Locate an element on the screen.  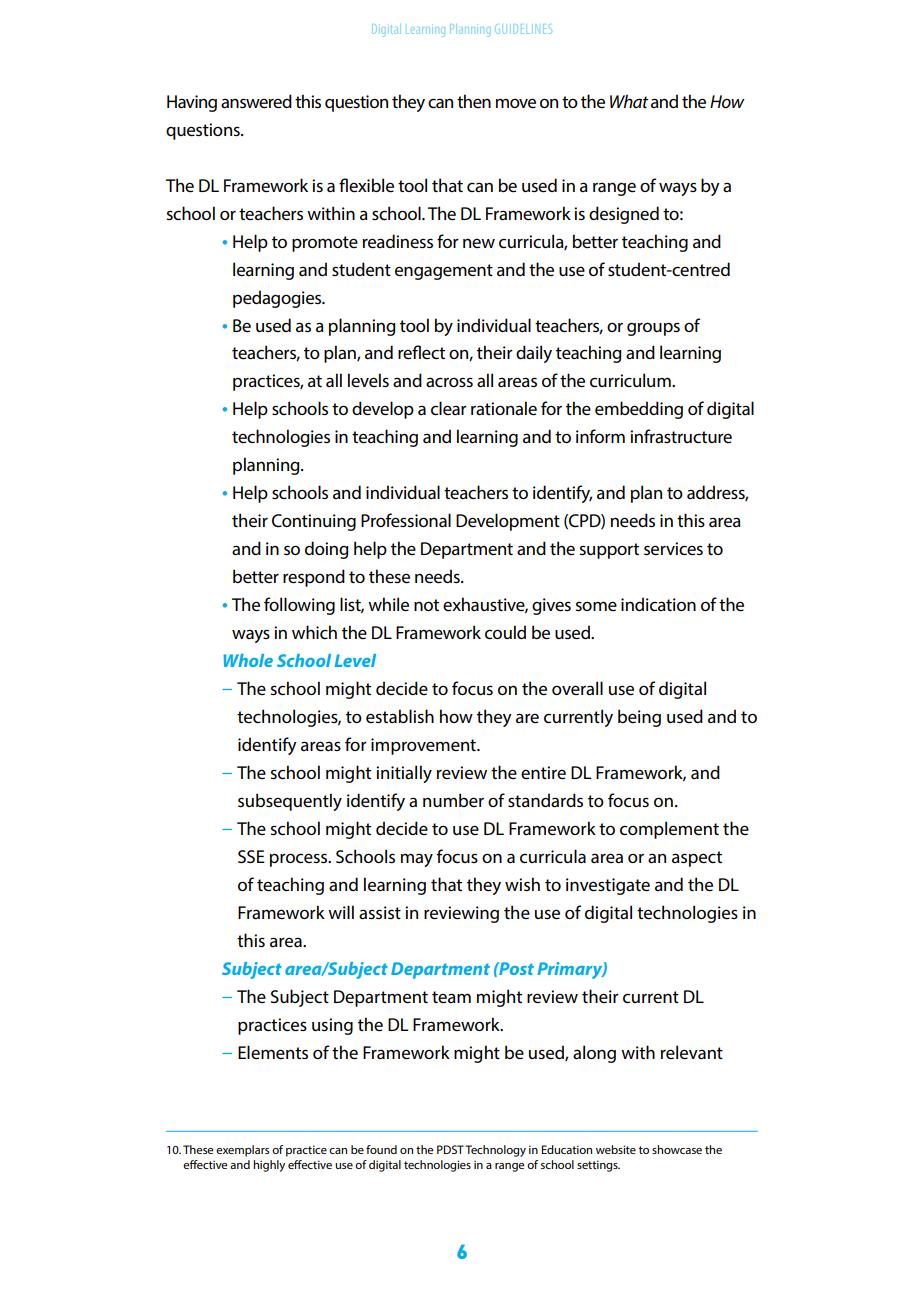
not is located at coordinates (426, 605).
